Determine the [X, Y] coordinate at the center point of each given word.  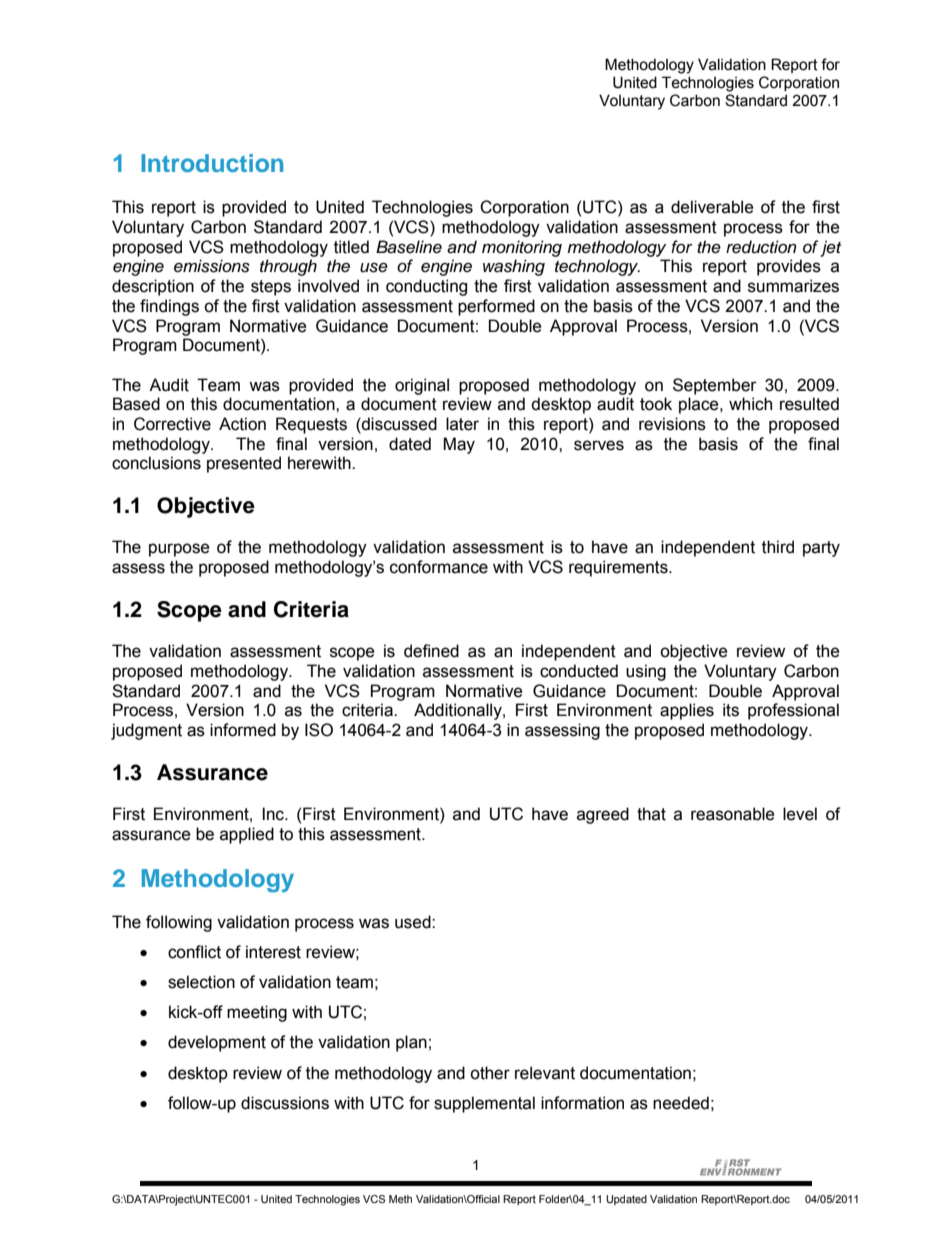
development [217, 1043]
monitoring [522, 248]
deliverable [712, 207]
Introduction [212, 163]
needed [681, 1103]
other [490, 1073]
